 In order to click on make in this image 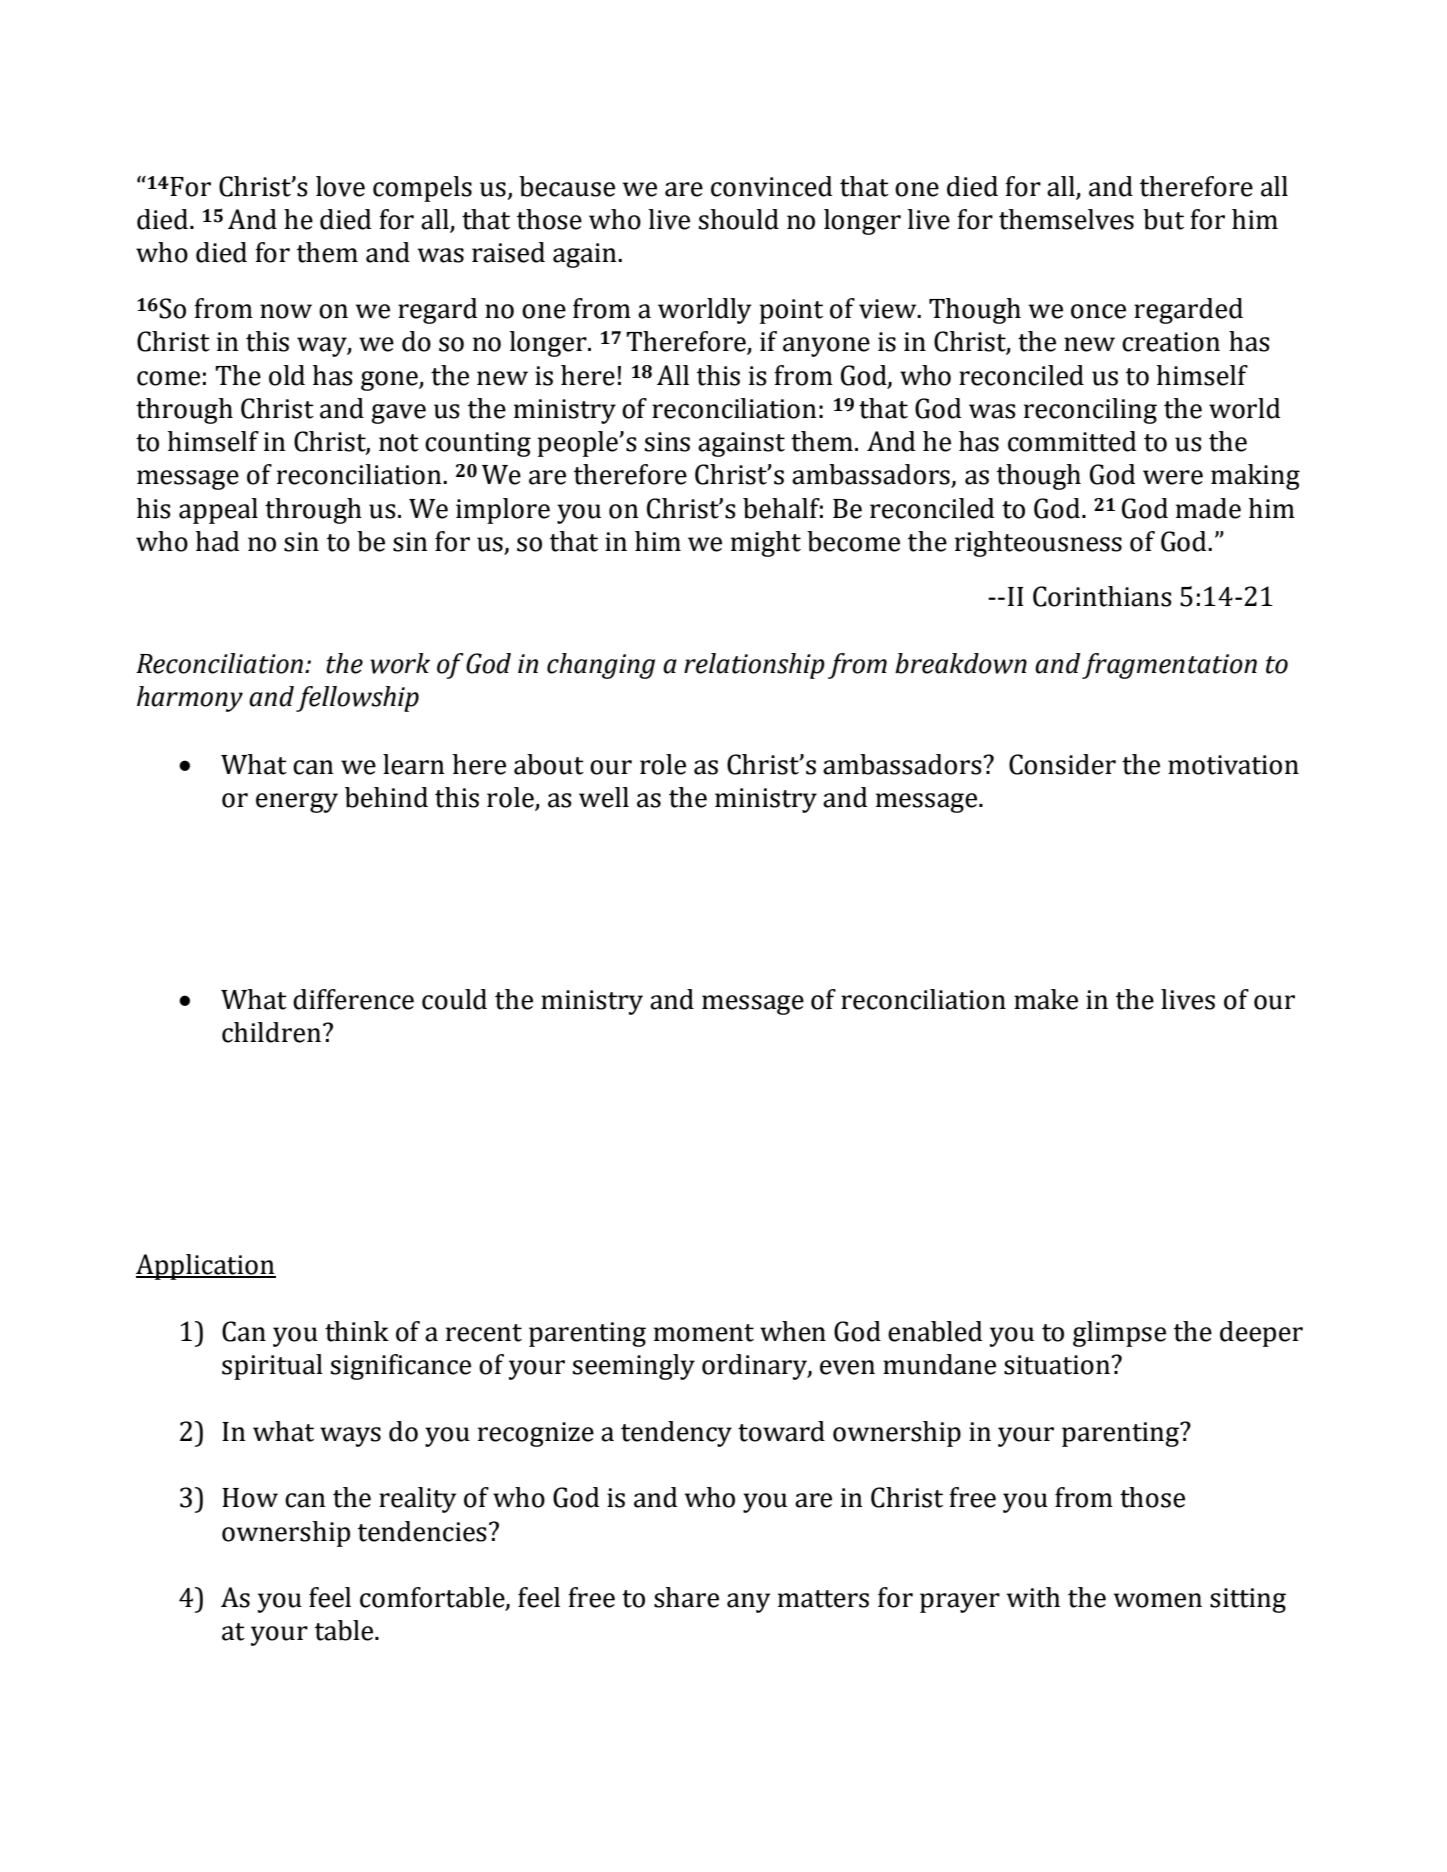, I will do `click(1046, 999)`.
